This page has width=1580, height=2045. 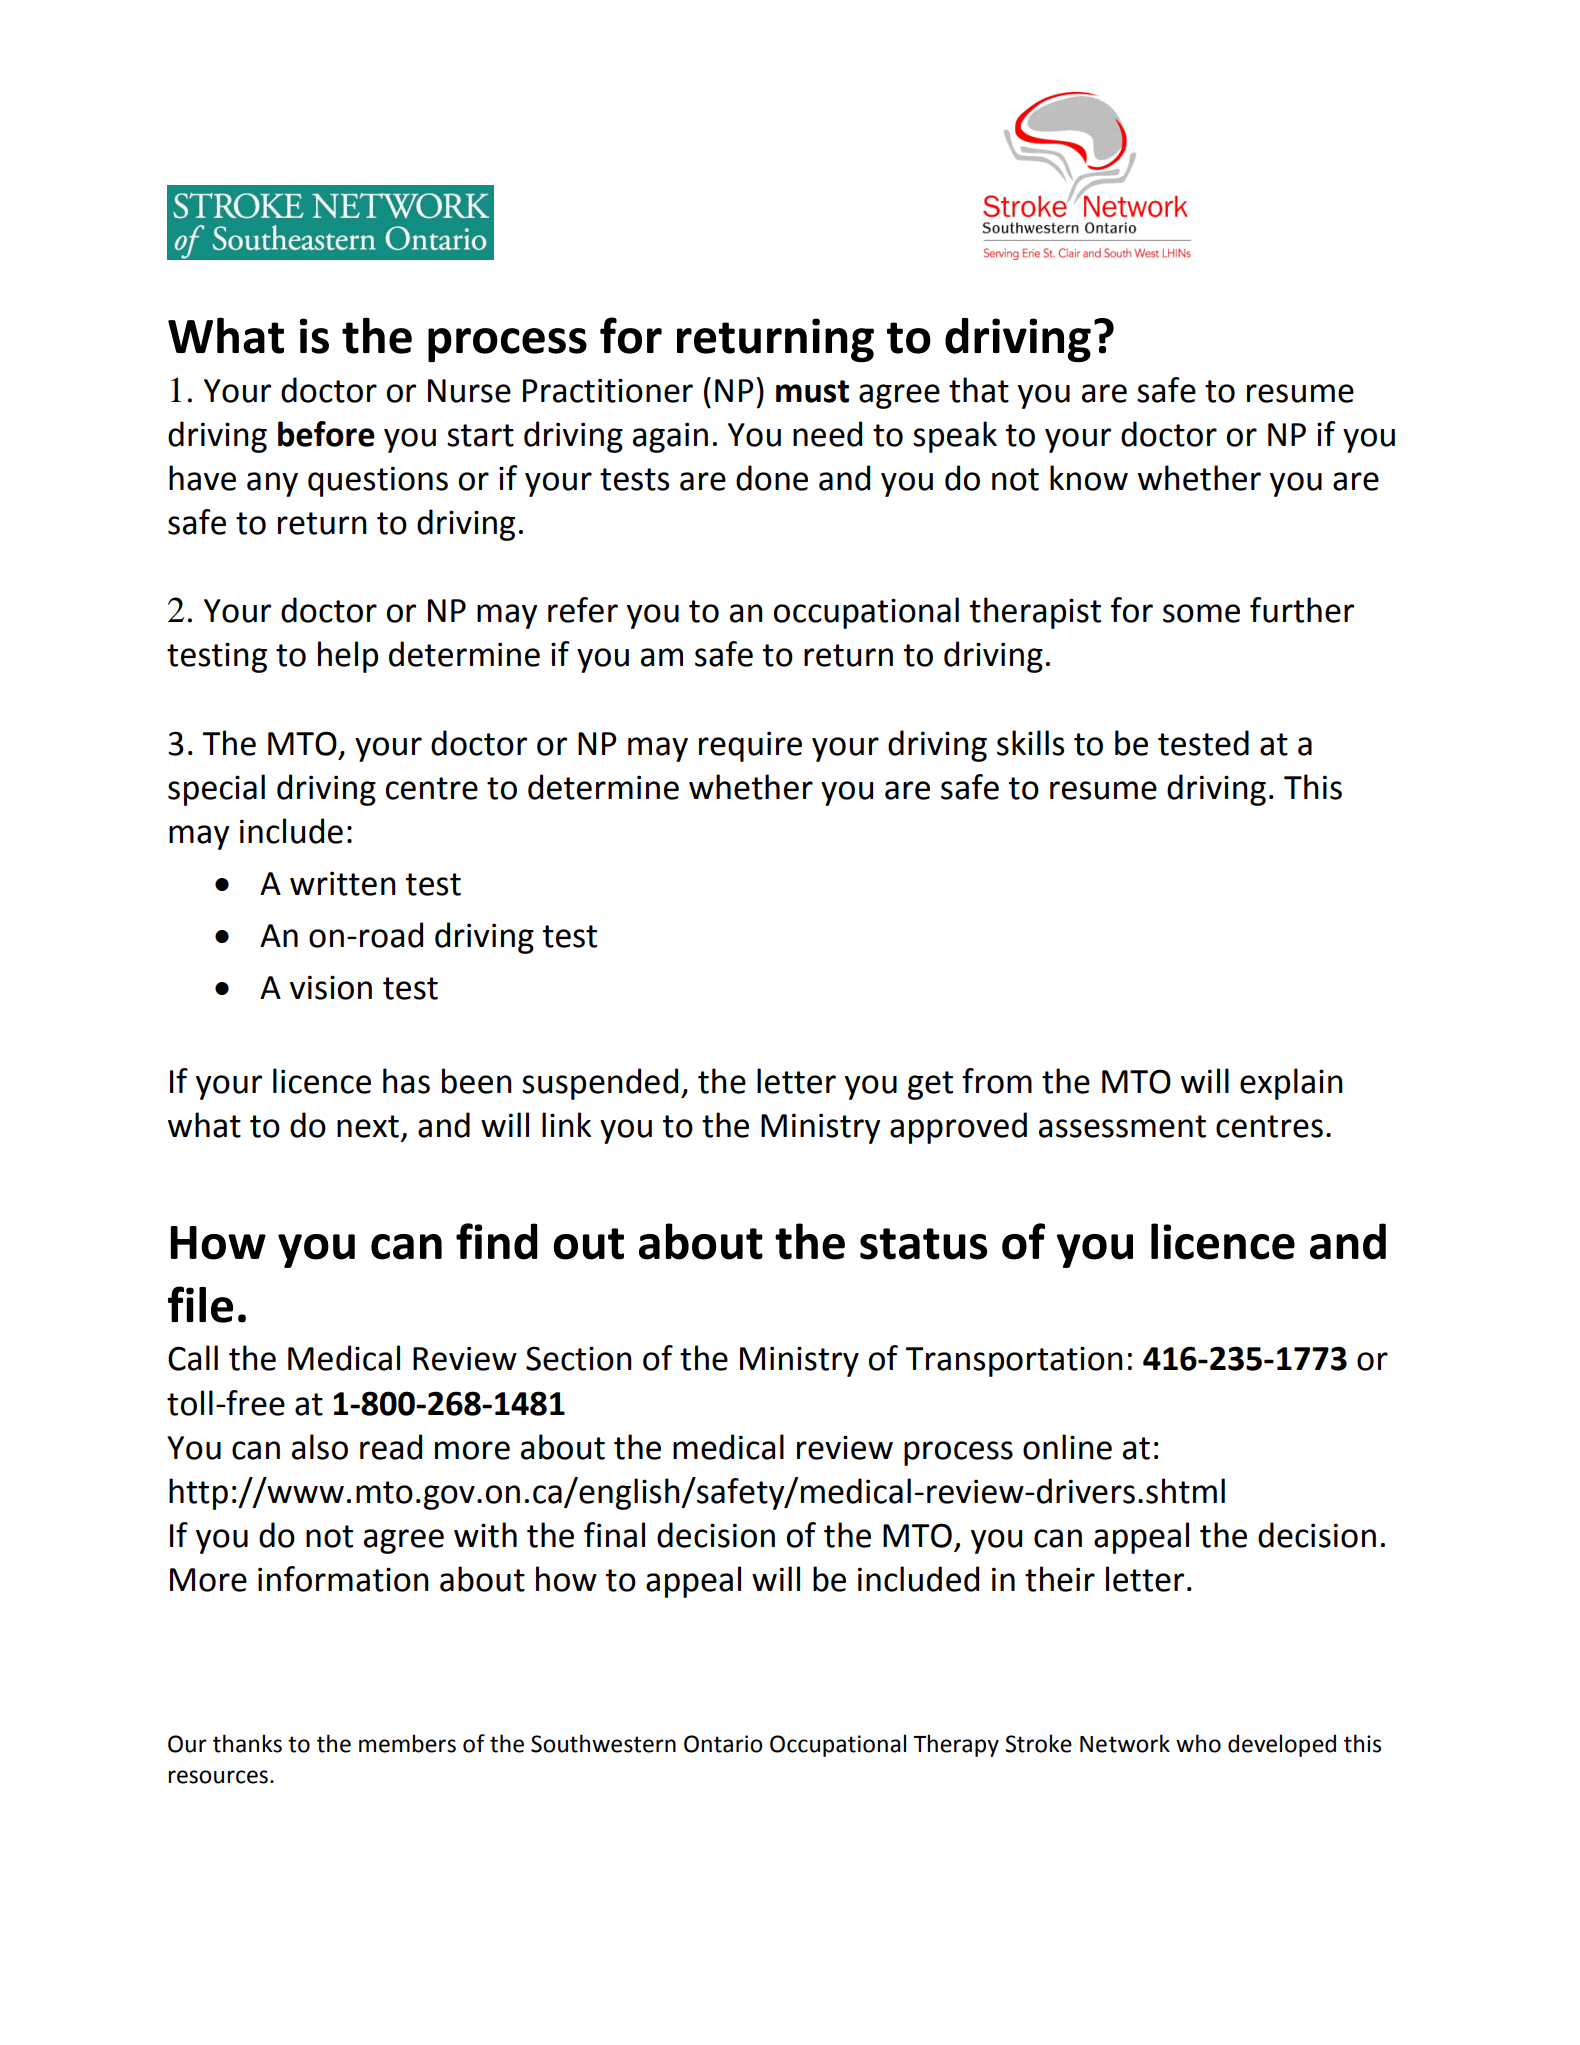 I want to click on before, so click(x=326, y=434).
